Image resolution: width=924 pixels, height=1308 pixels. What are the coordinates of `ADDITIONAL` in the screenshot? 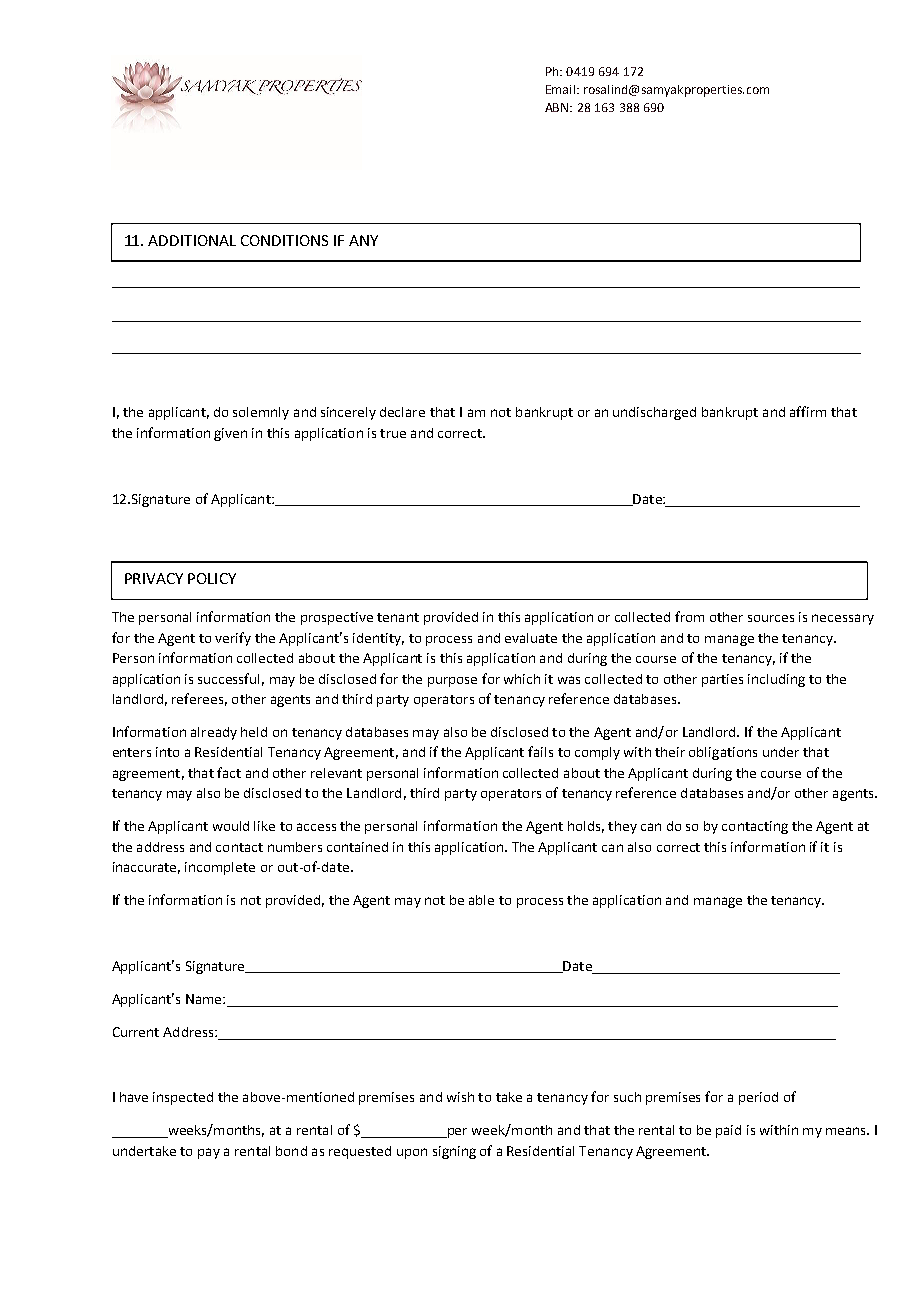 It's located at (192, 240).
